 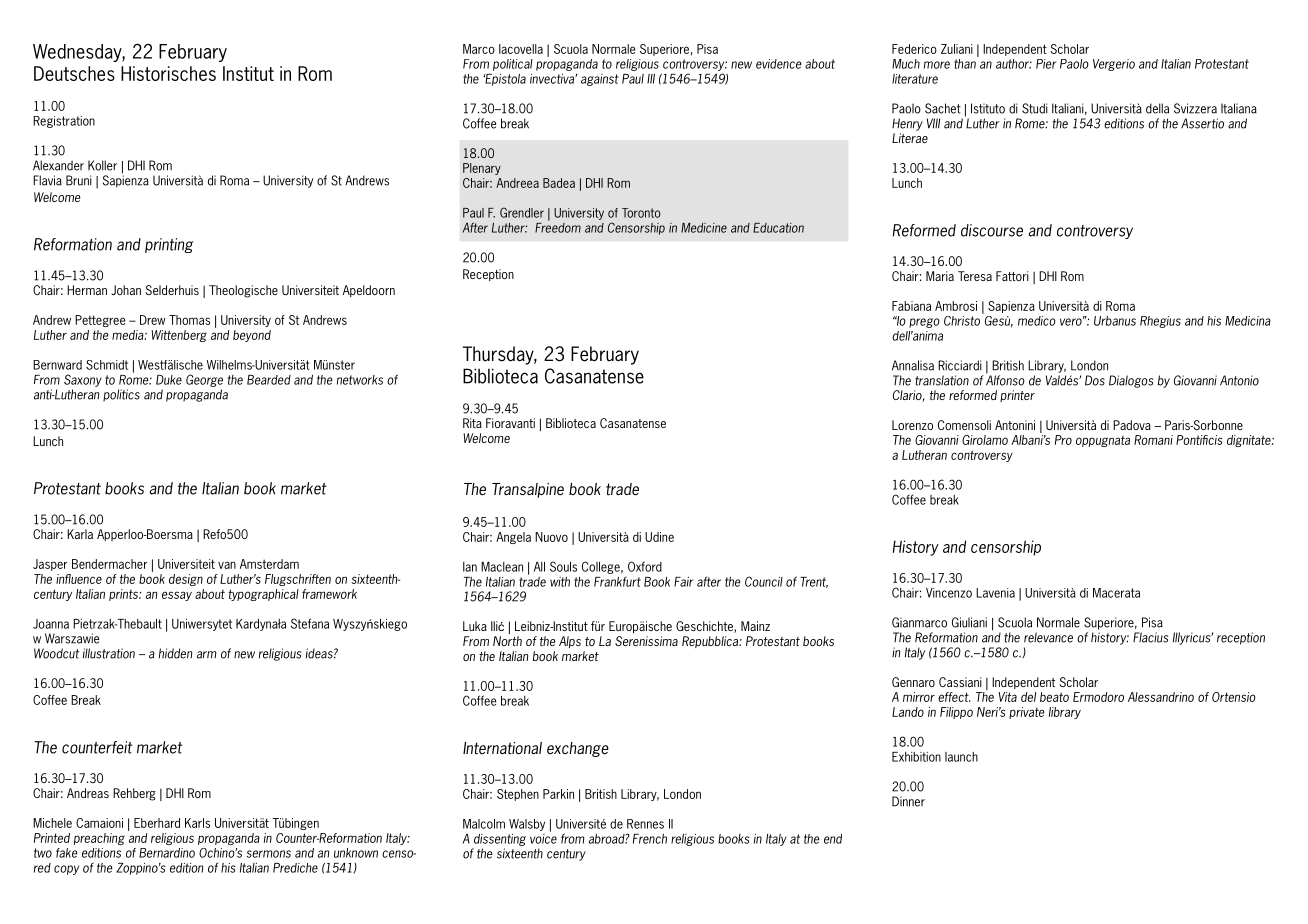 I want to click on politics, so click(x=121, y=395).
